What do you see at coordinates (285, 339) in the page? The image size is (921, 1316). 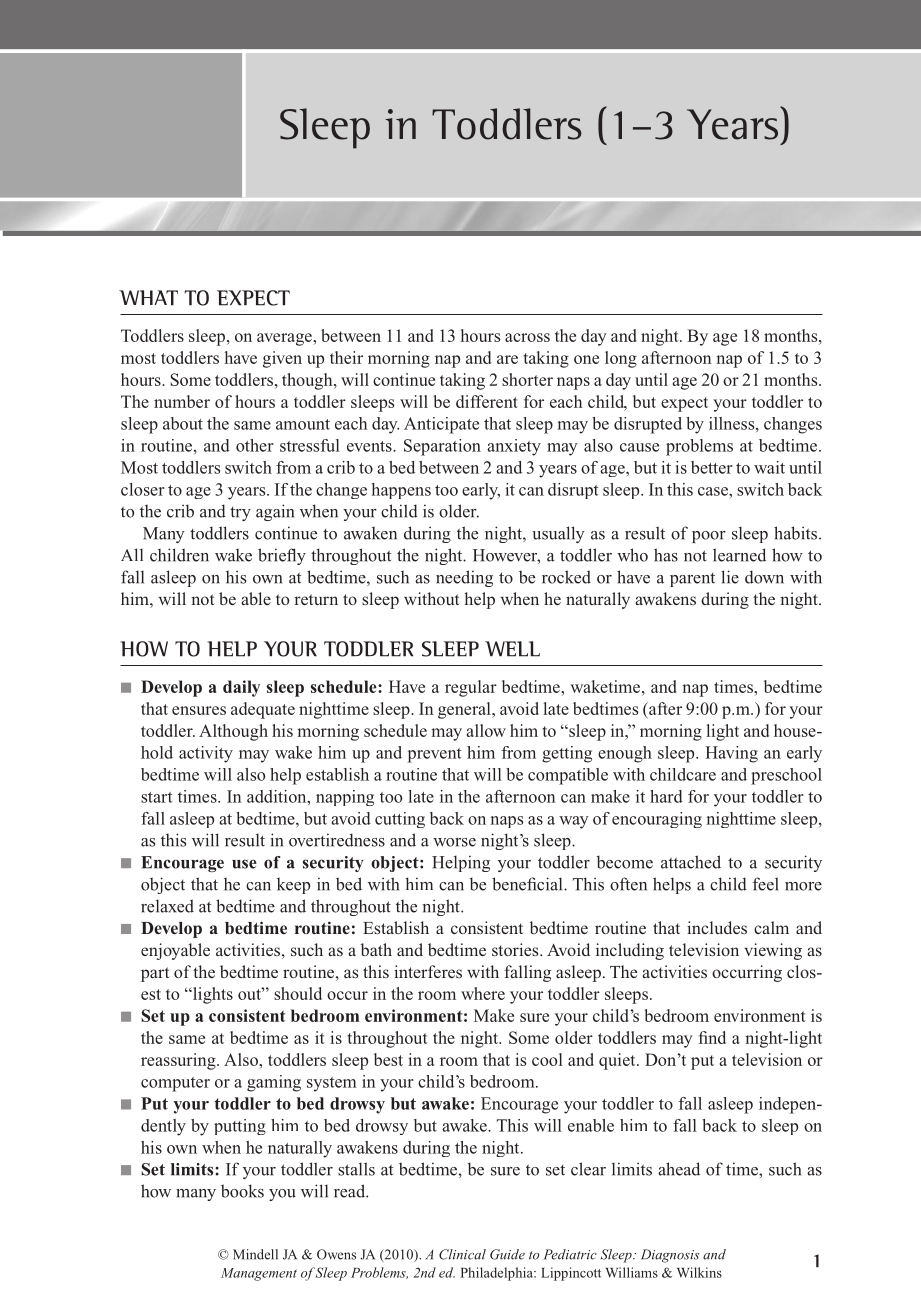 I see `average` at bounding box center [285, 339].
